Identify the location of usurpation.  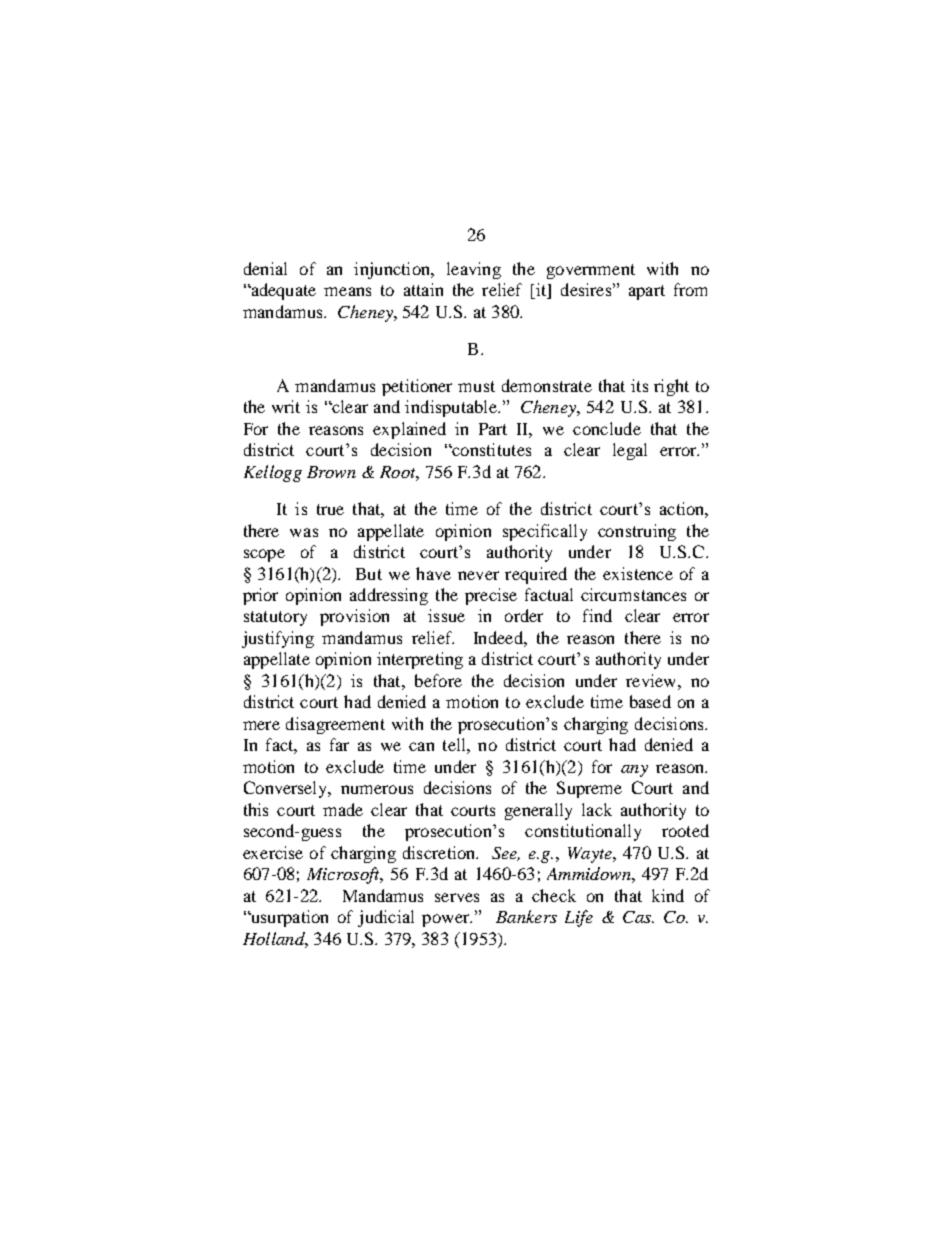
(288, 918).
